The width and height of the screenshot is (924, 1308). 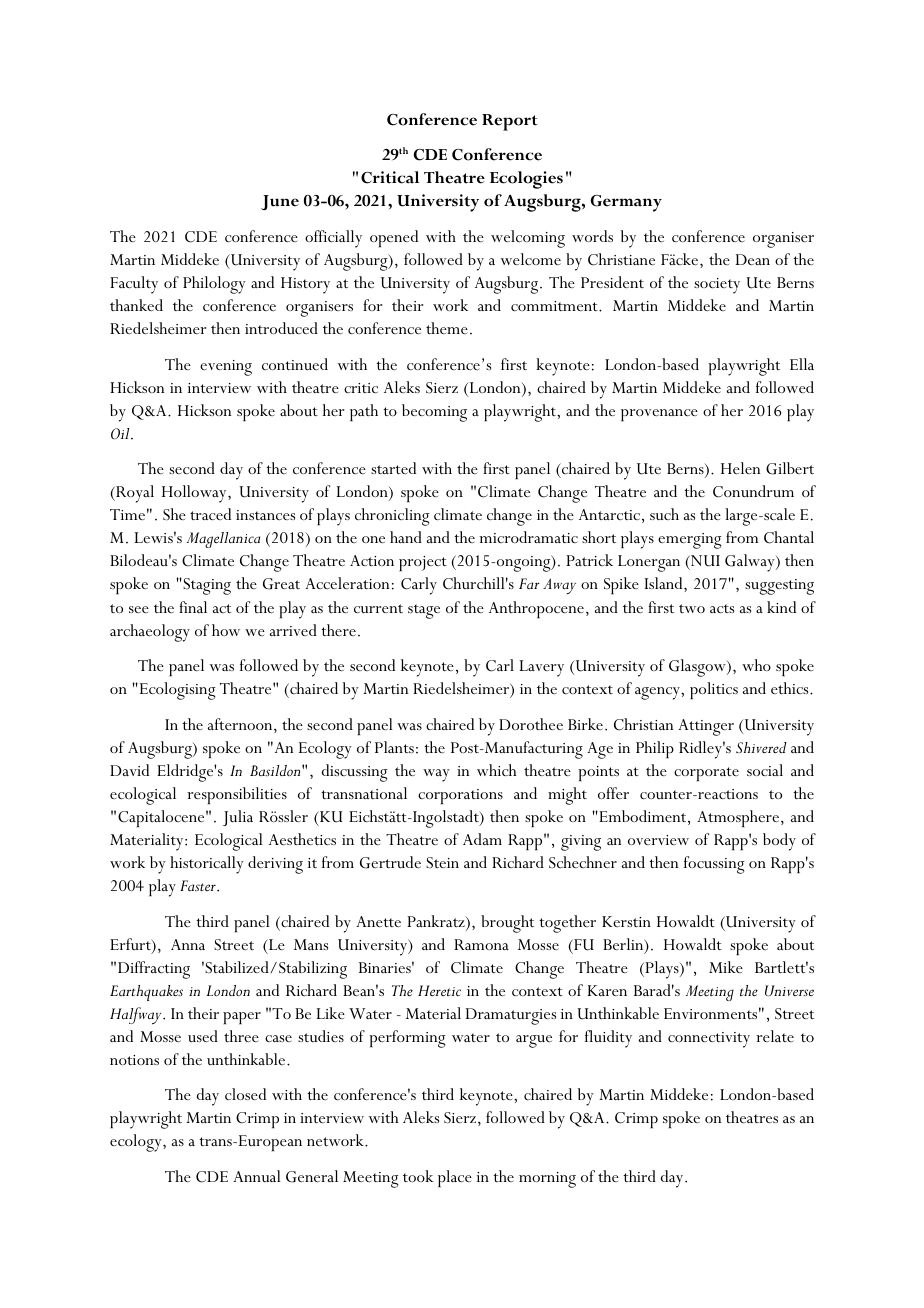 I want to click on Annual, so click(x=257, y=1176).
